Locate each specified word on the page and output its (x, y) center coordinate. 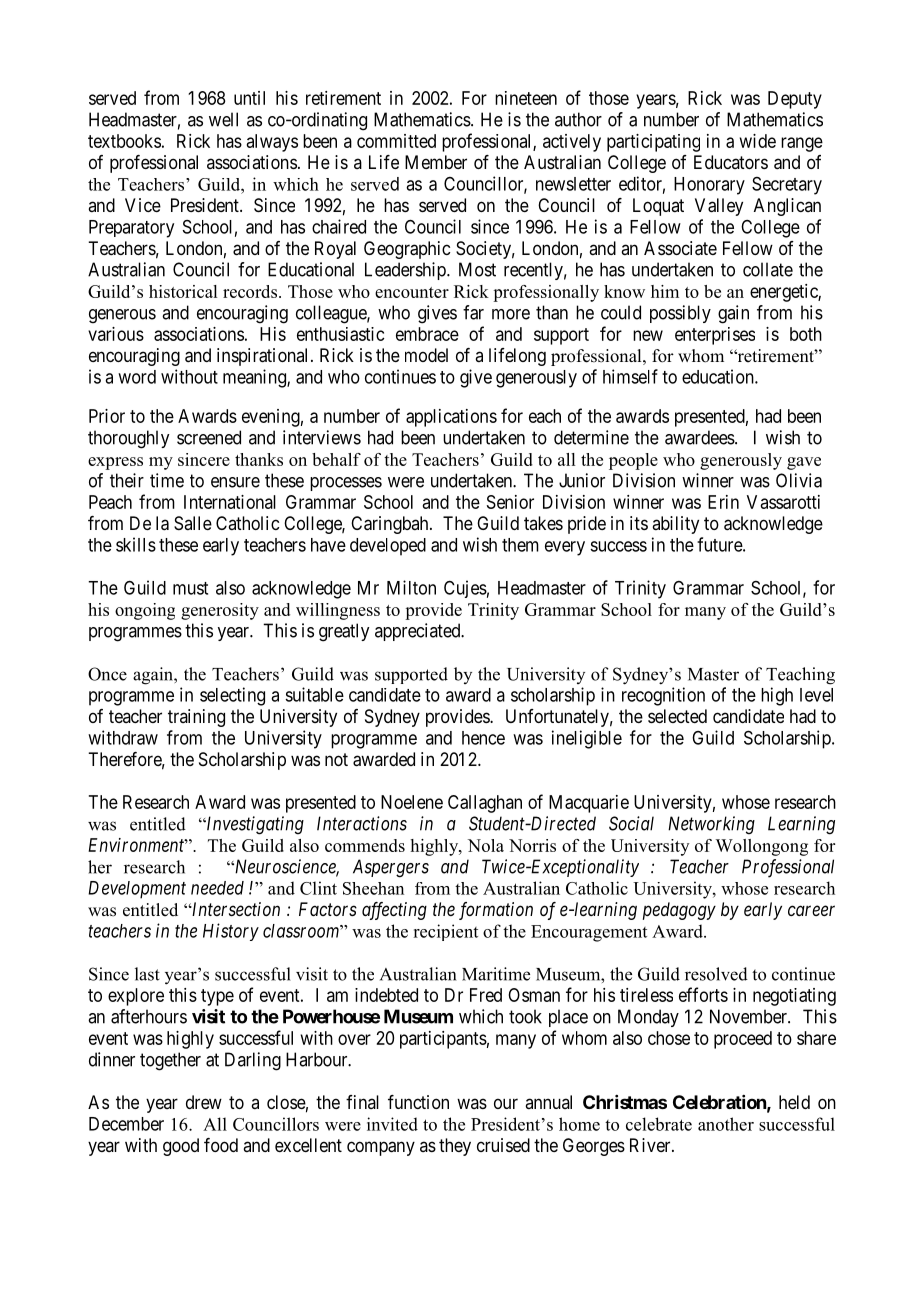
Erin (723, 502)
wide (758, 141)
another (726, 1124)
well (223, 119)
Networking (711, 825)
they (455, 1147)
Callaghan (485, 804)
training (196, 718)
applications (451, 418)
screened (209, 437)
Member (436, 162)
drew (204, 1102)
